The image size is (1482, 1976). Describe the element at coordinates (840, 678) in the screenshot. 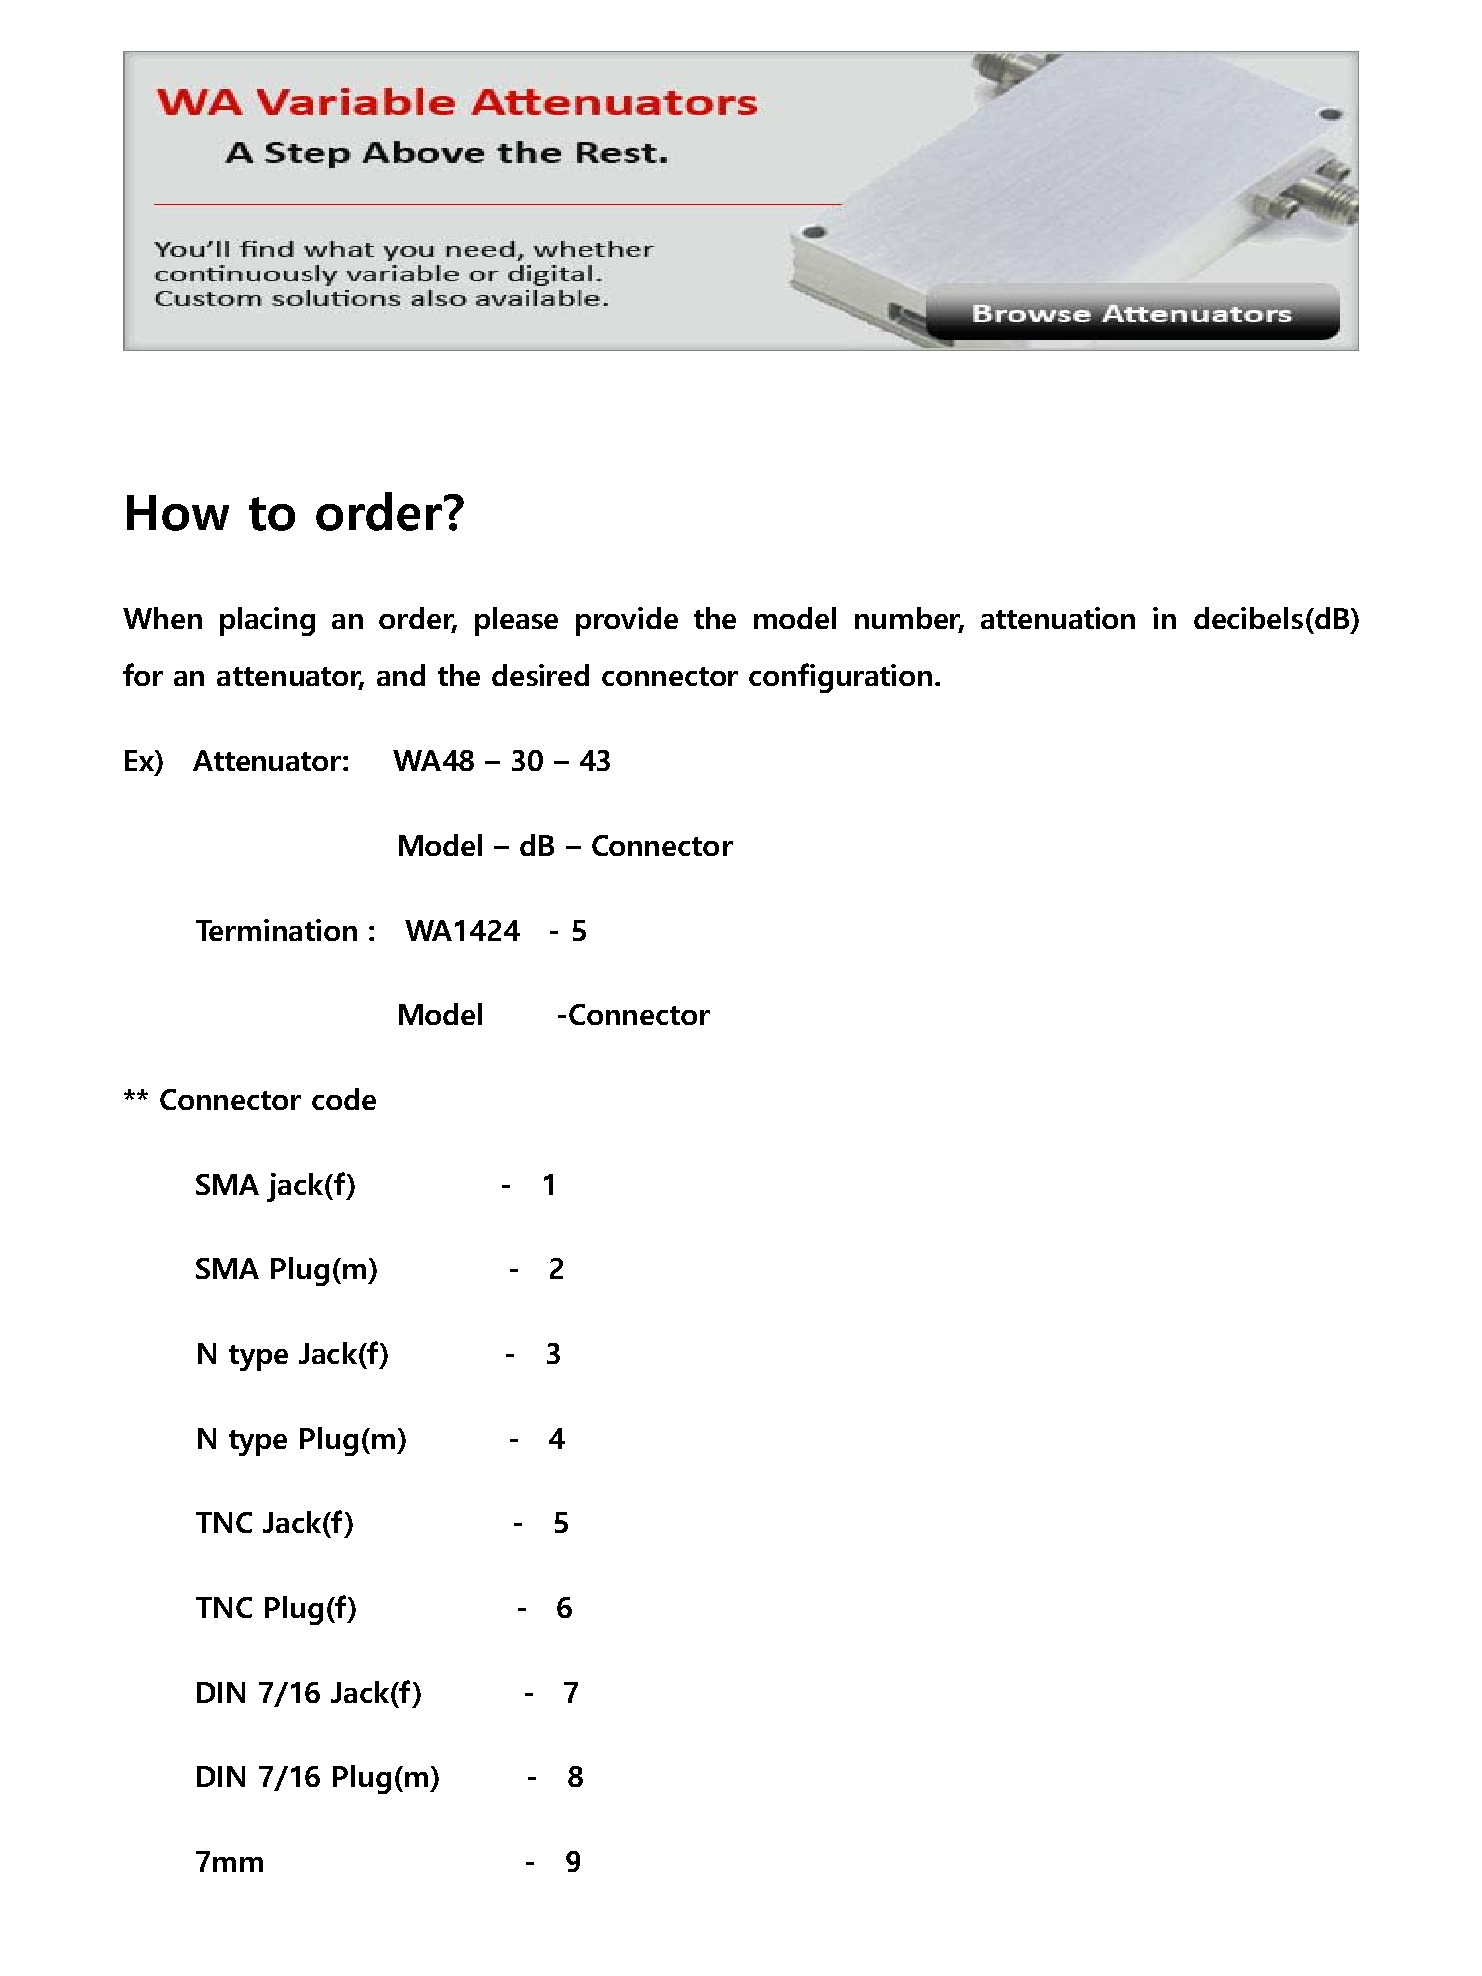

I see `configuration` at that location.
